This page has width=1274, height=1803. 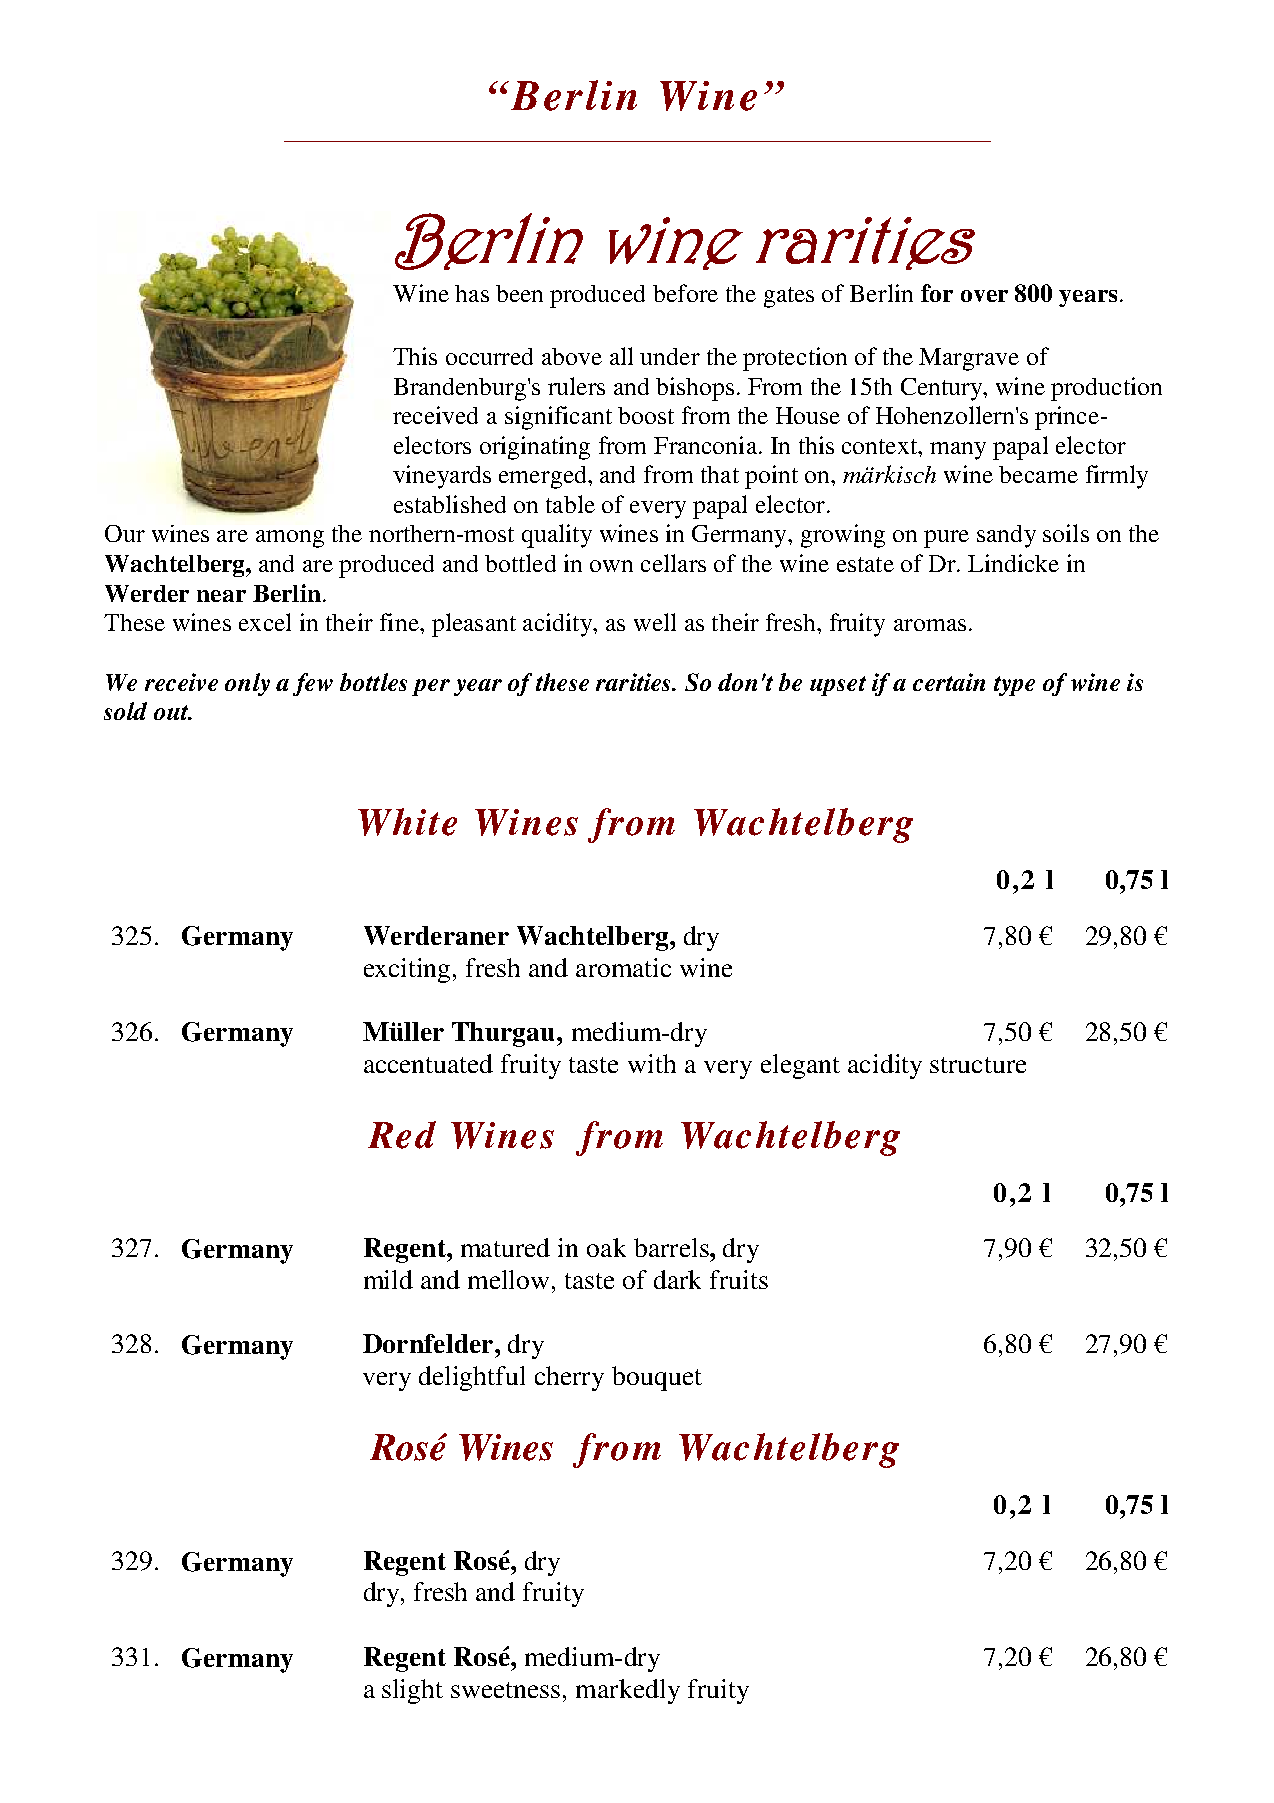 What do you see at coordinates (472, 293) in the page?
I see `has` at bounding box center [472, 293].
